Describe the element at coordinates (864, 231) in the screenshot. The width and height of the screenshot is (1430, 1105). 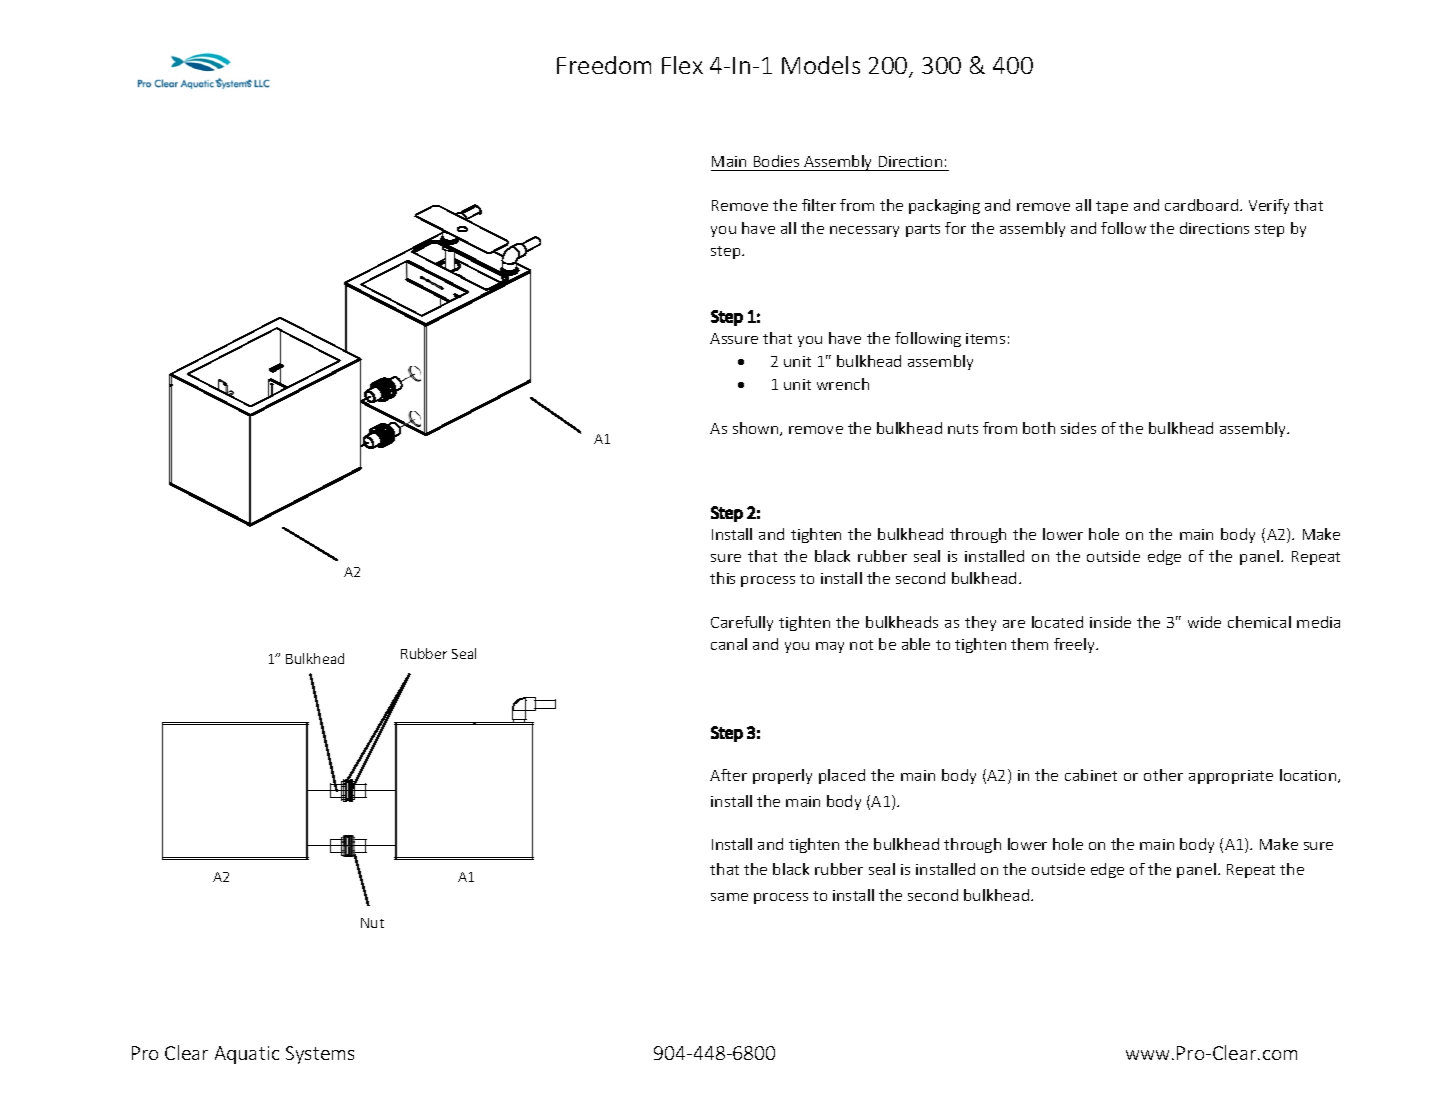
I see `necessary` at that location.
